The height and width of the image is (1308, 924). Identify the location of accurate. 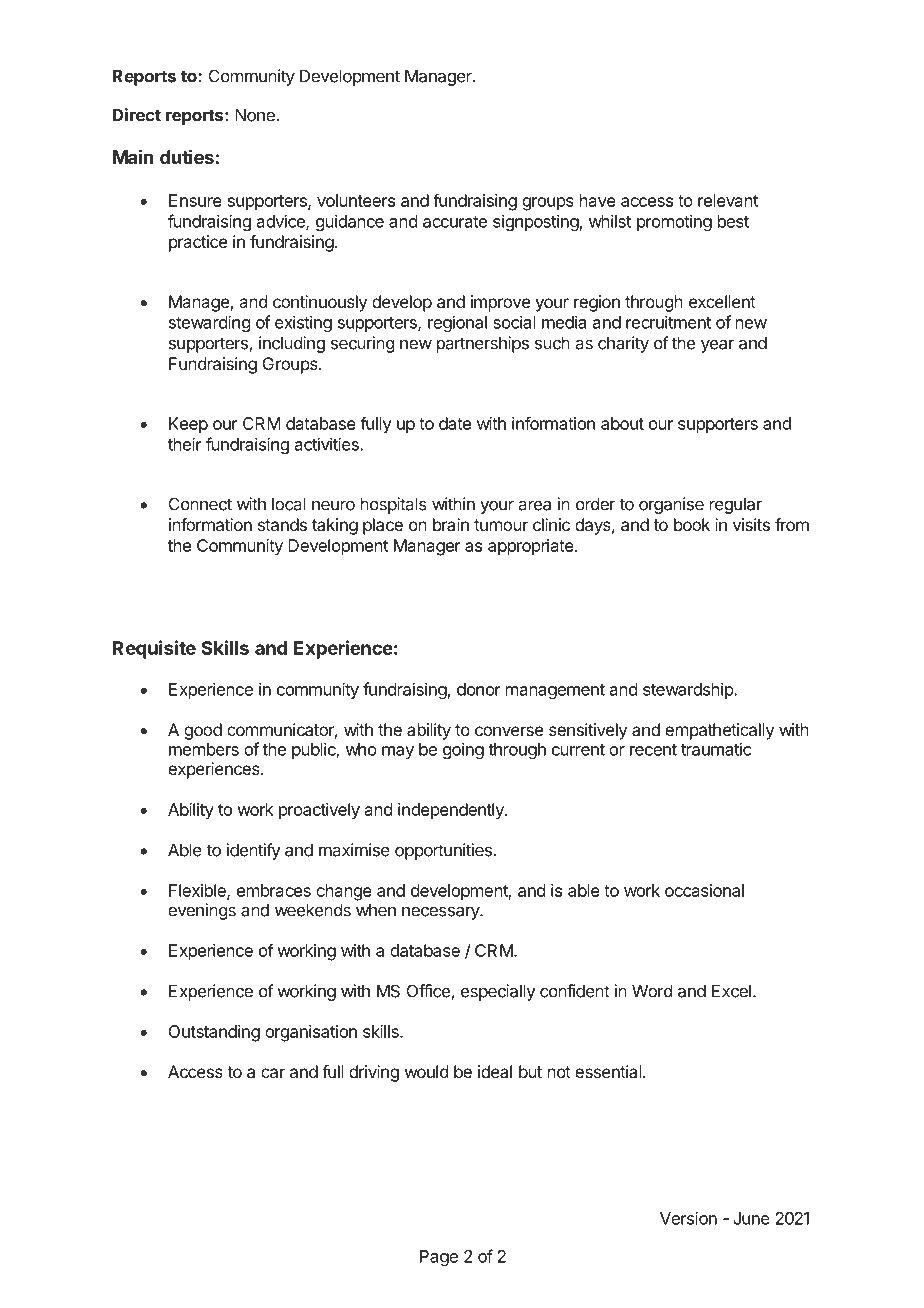
(455, 222).
